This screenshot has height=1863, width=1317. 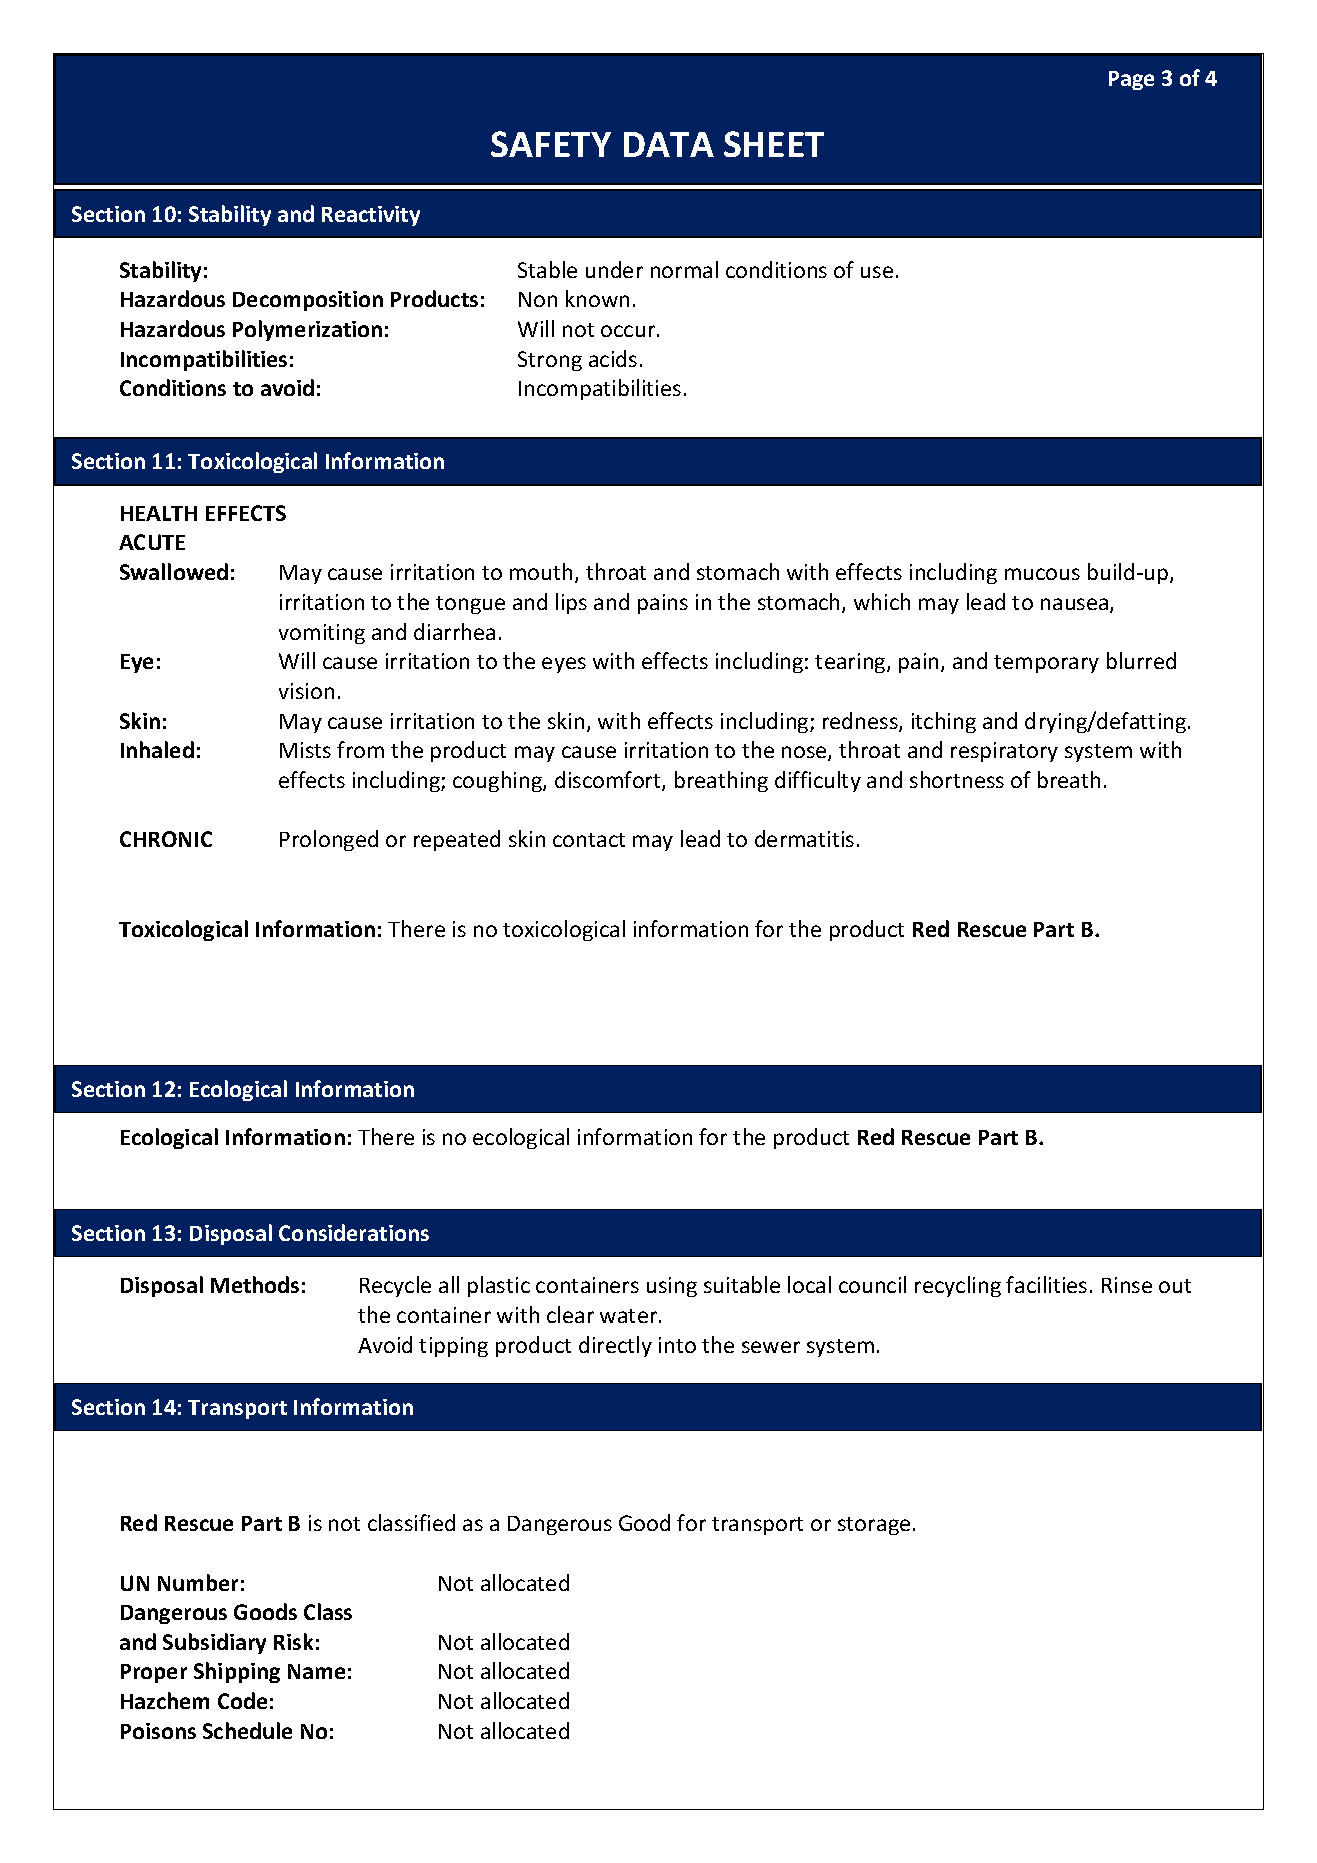 I want to click on Prolonged, so click(x=329, y=840).
